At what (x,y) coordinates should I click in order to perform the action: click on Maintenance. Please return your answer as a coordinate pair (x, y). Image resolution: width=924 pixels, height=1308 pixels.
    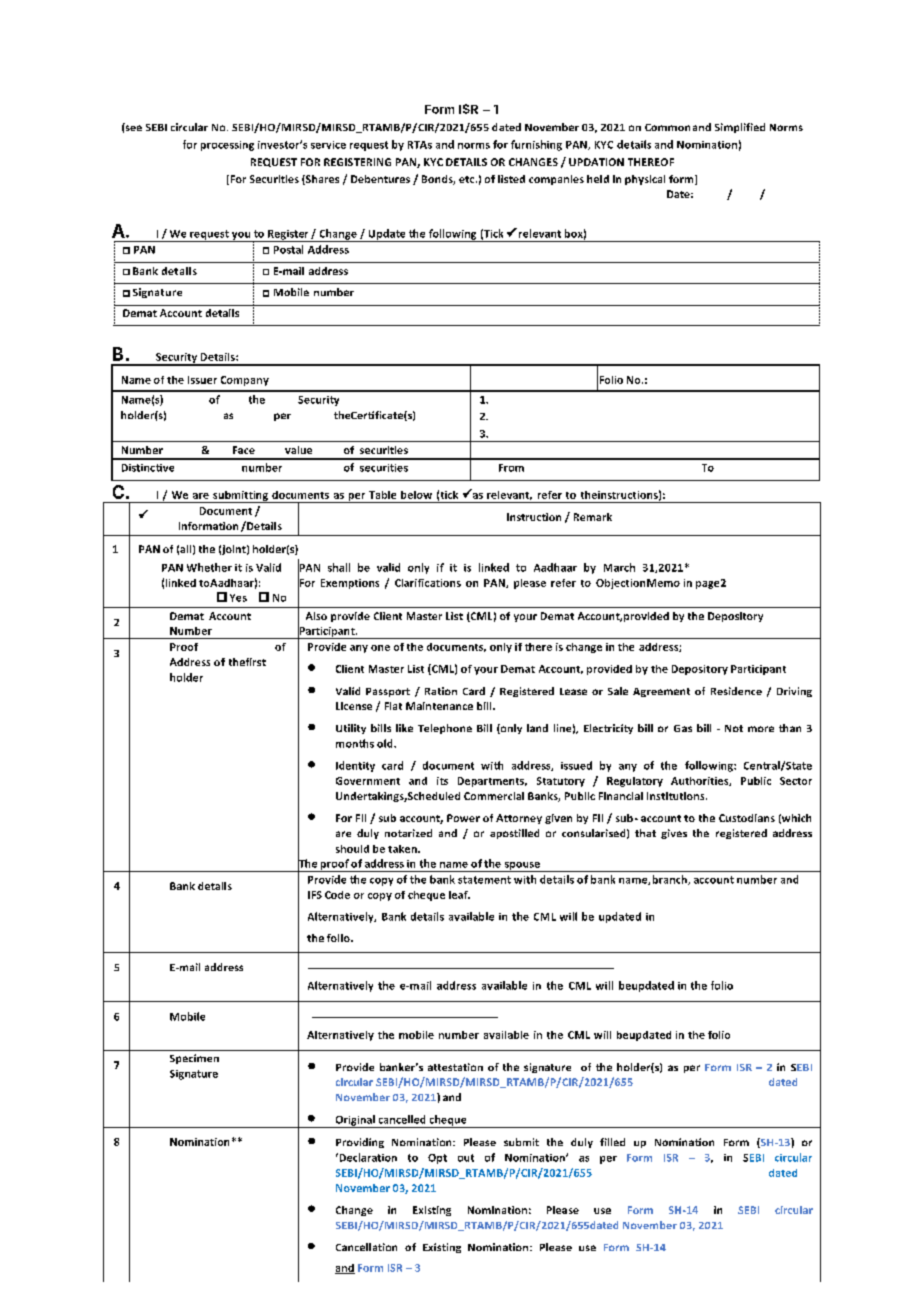
    Looking at the image, I should click on (439, 706).
